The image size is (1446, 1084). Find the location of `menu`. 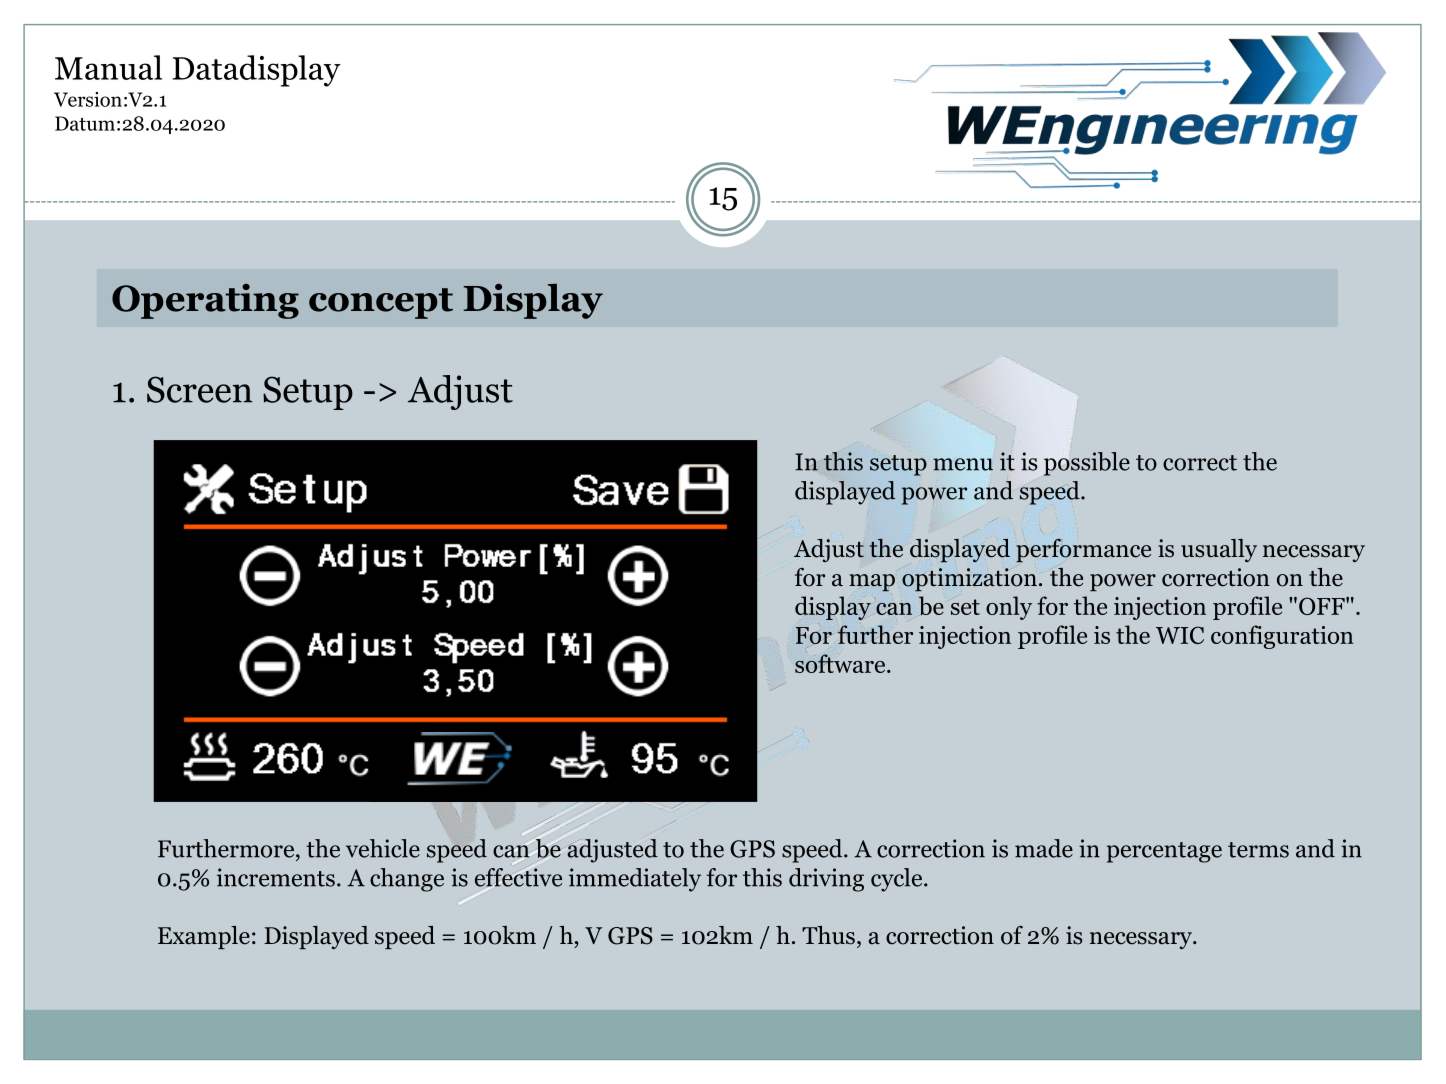

menu is located at coordinates (963, 464).
